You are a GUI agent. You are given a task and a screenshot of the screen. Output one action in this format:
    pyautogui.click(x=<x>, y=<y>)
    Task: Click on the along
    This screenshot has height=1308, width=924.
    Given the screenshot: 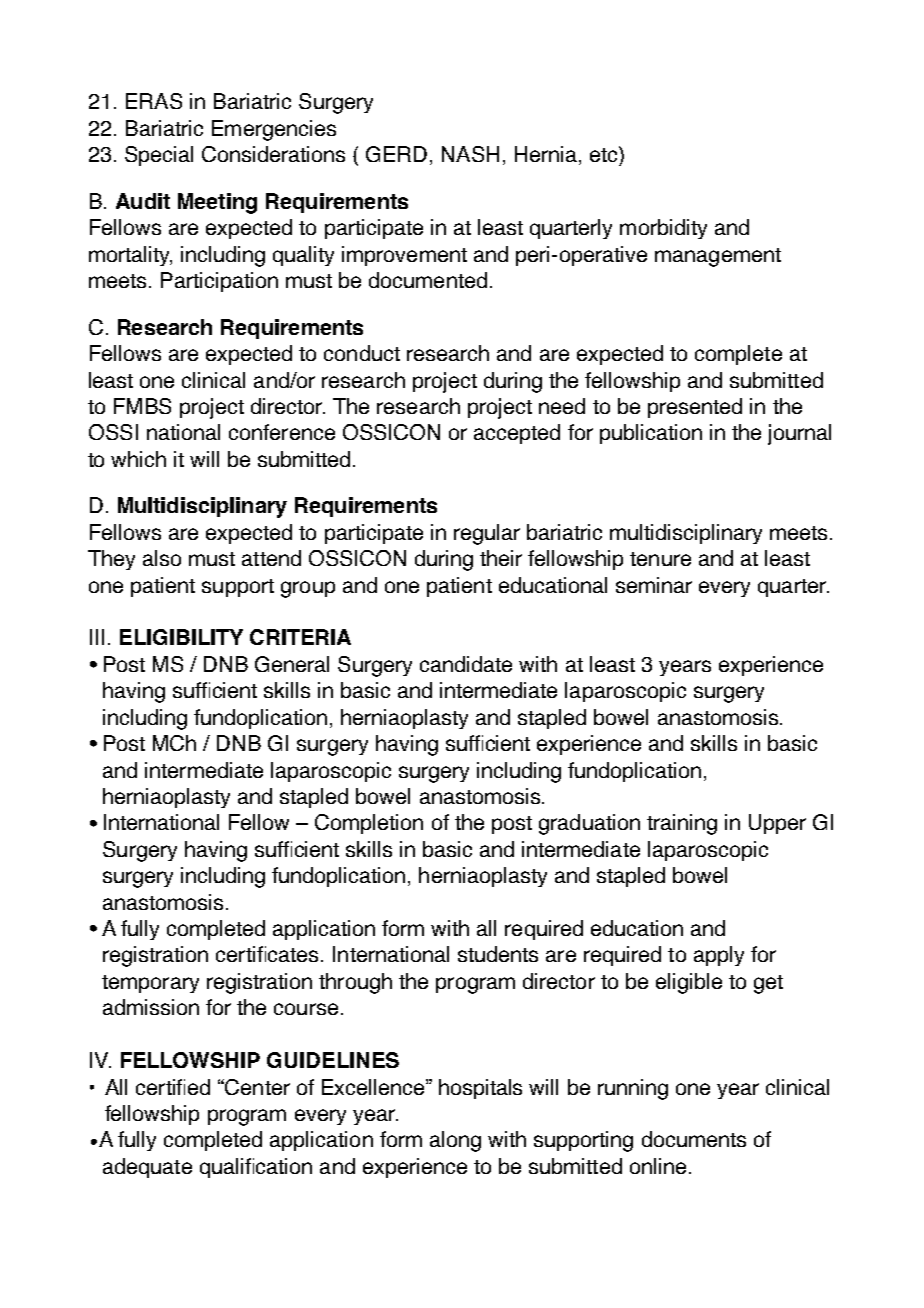 What is the action you would take?
    pyautogui.click(x=455, y=1141)
